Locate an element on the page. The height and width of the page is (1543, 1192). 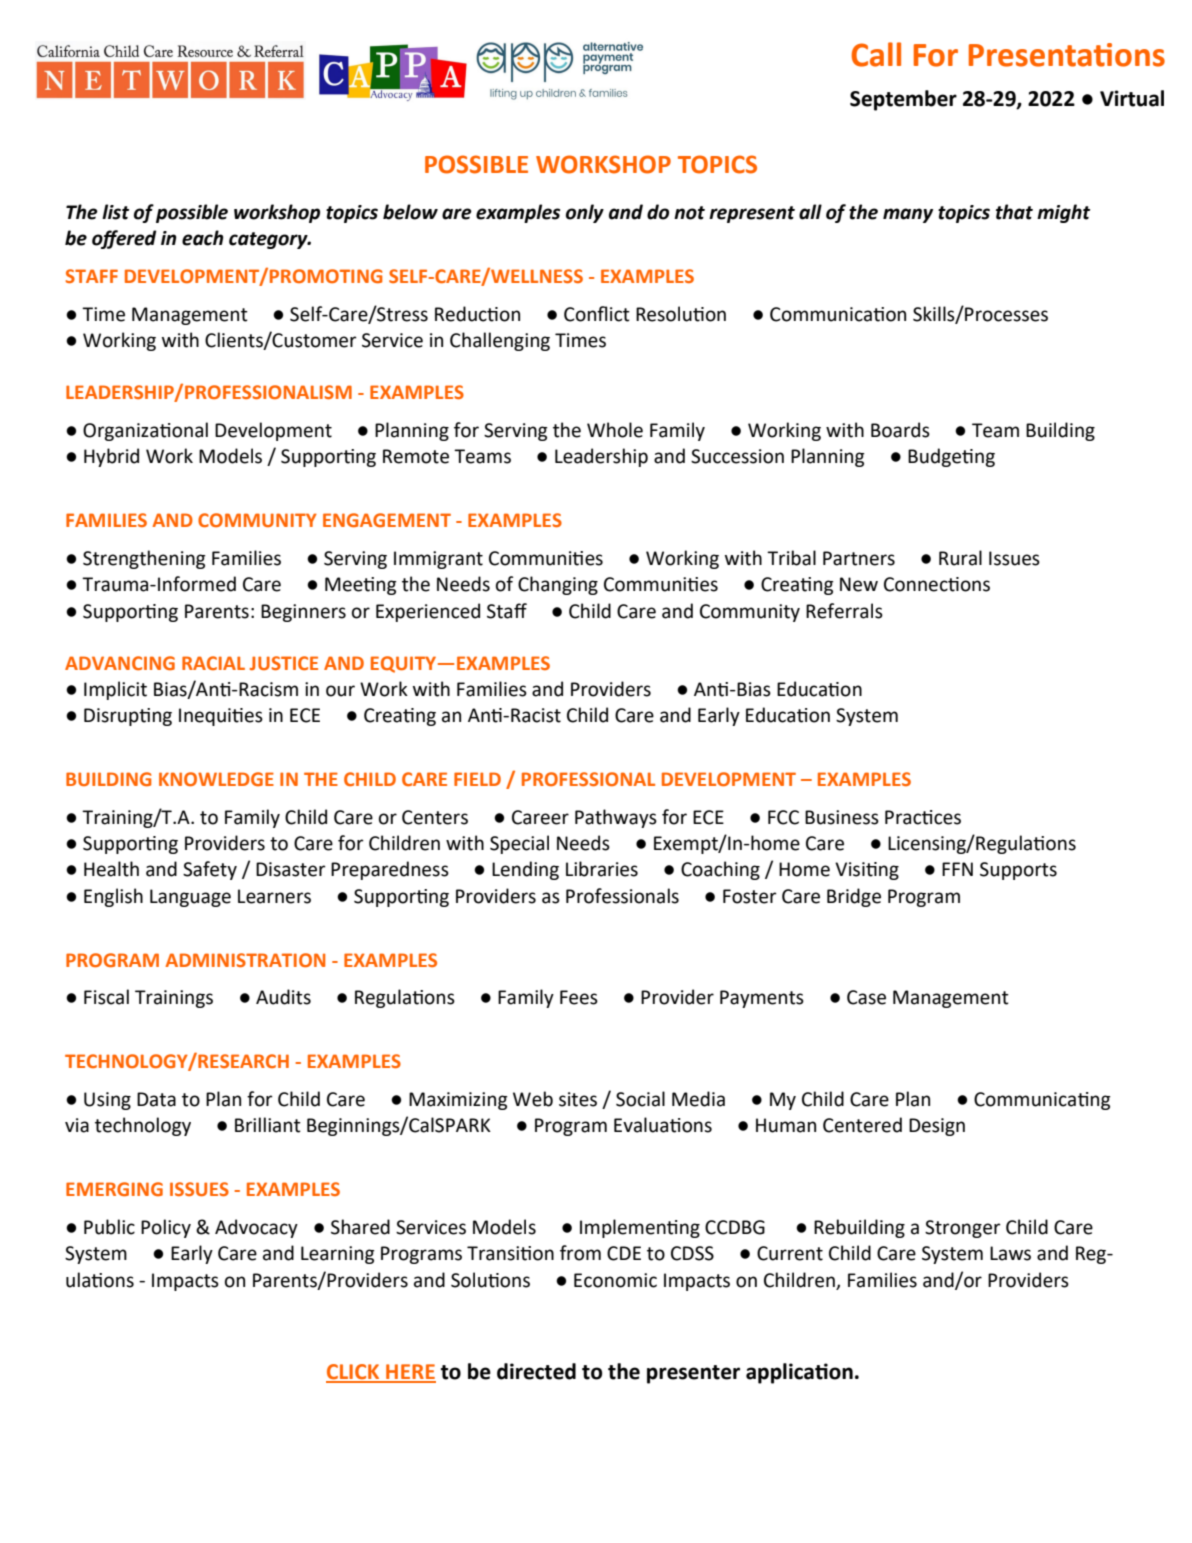
September is located at coordinates (903, 100).
